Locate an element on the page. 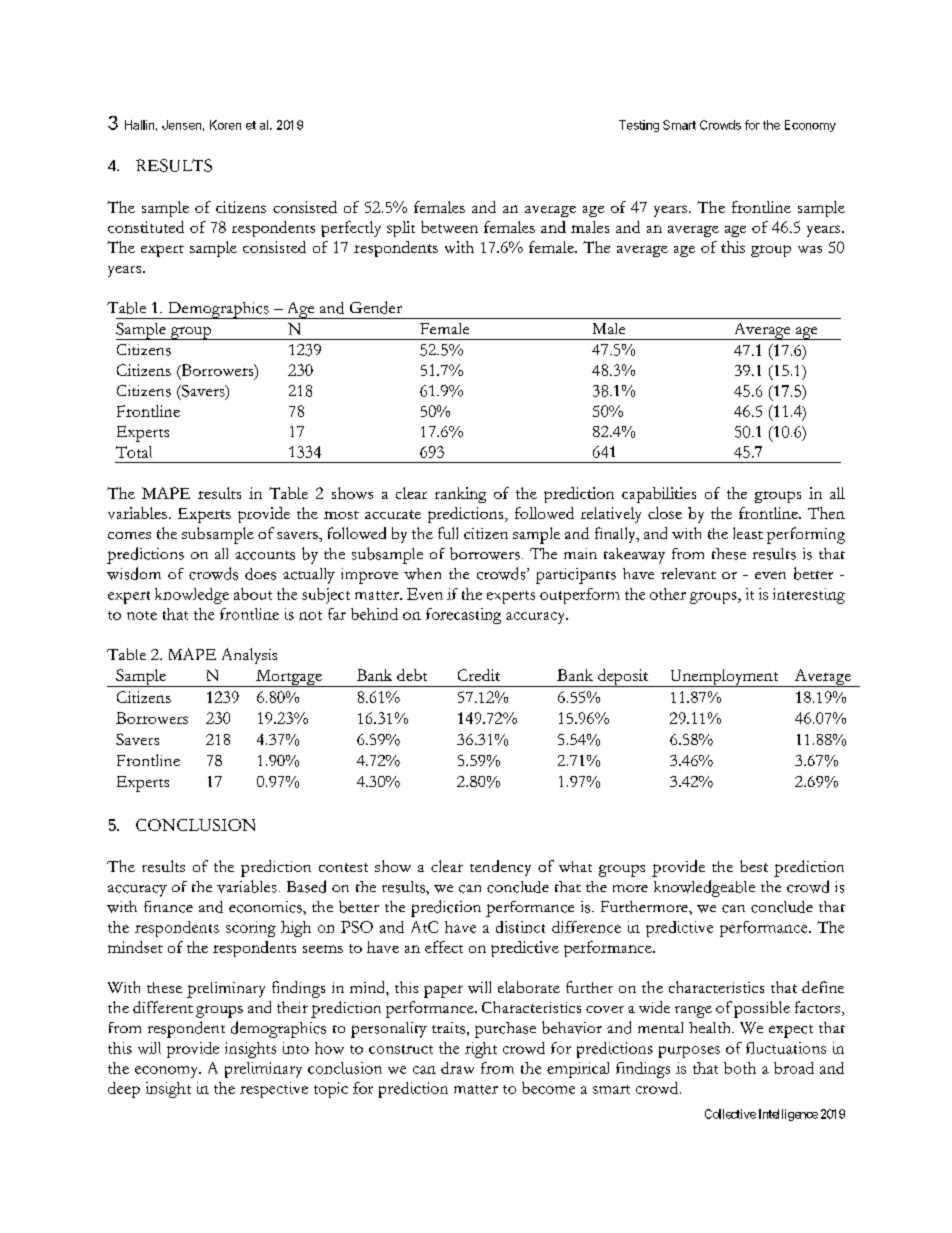 Image resolution: width=952 pixels, height=1233 pixels. ranking is located at coordinates (460, 495).
